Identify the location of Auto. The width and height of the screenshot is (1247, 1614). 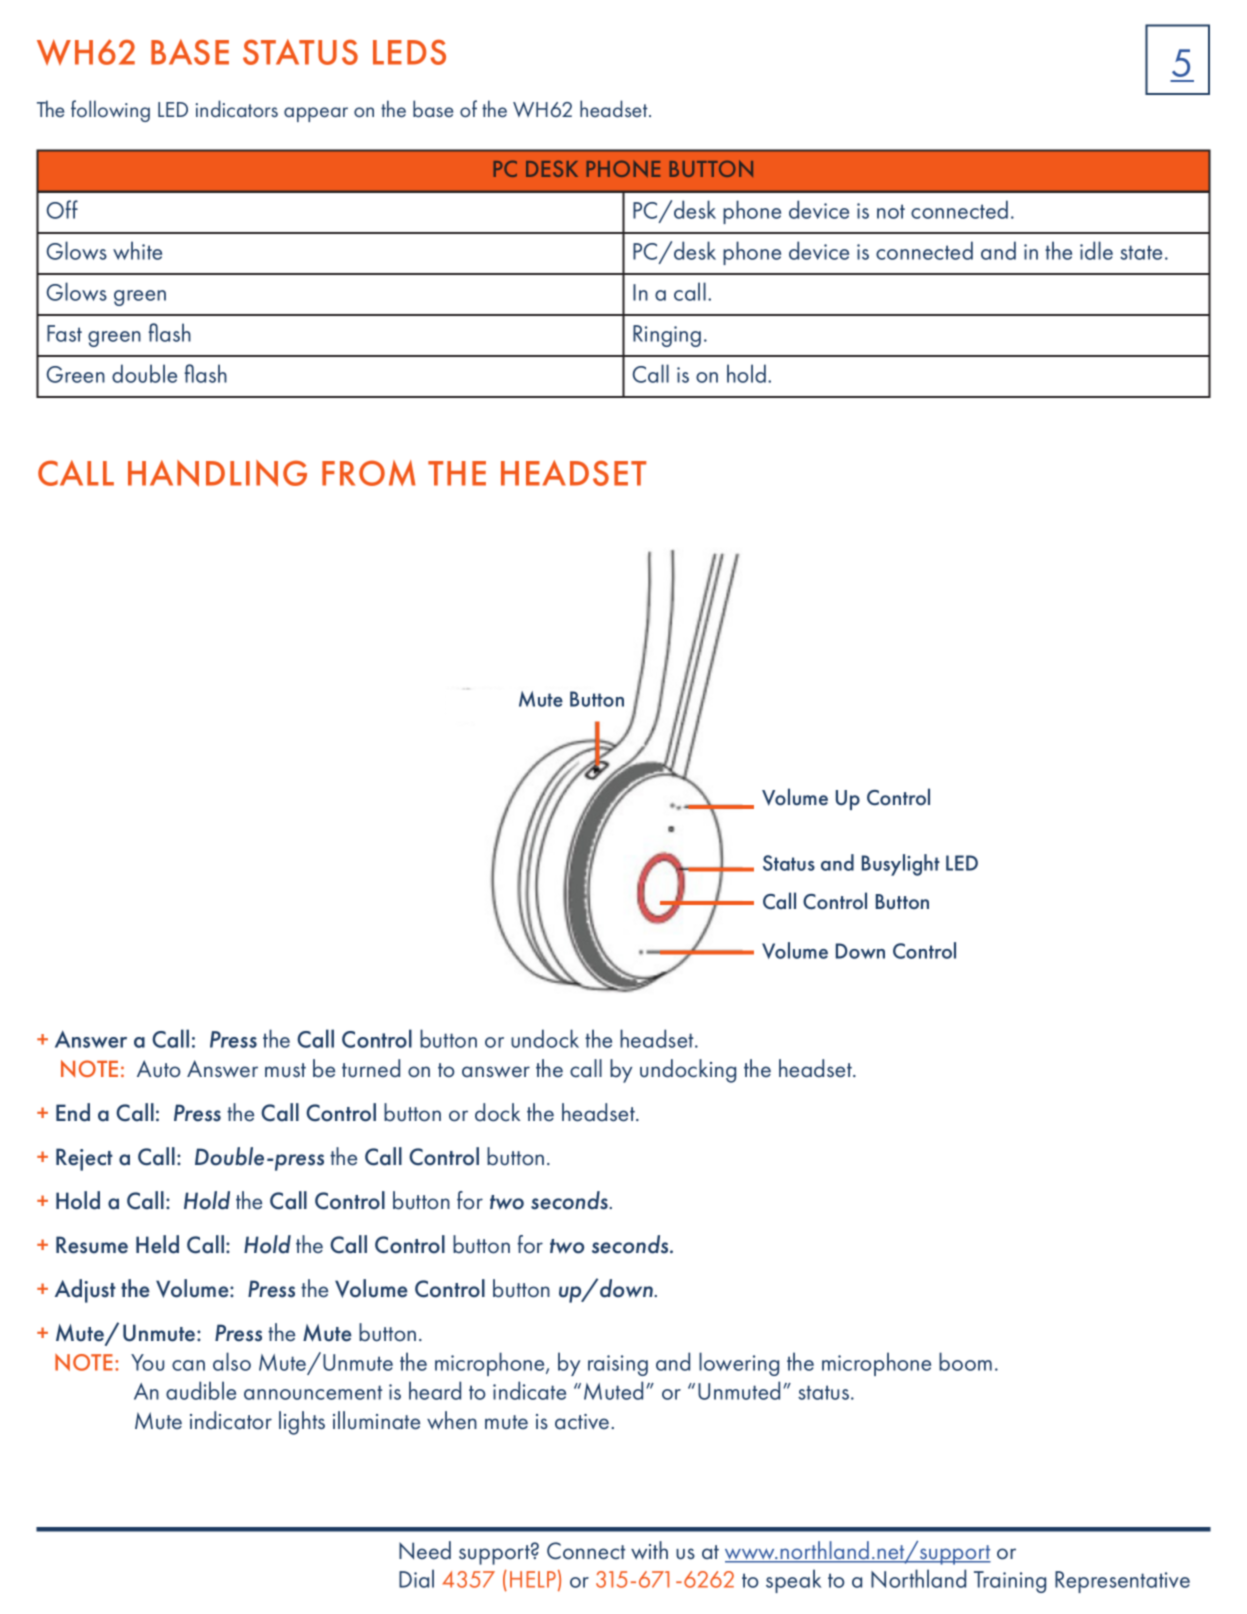
(158, 1069).
